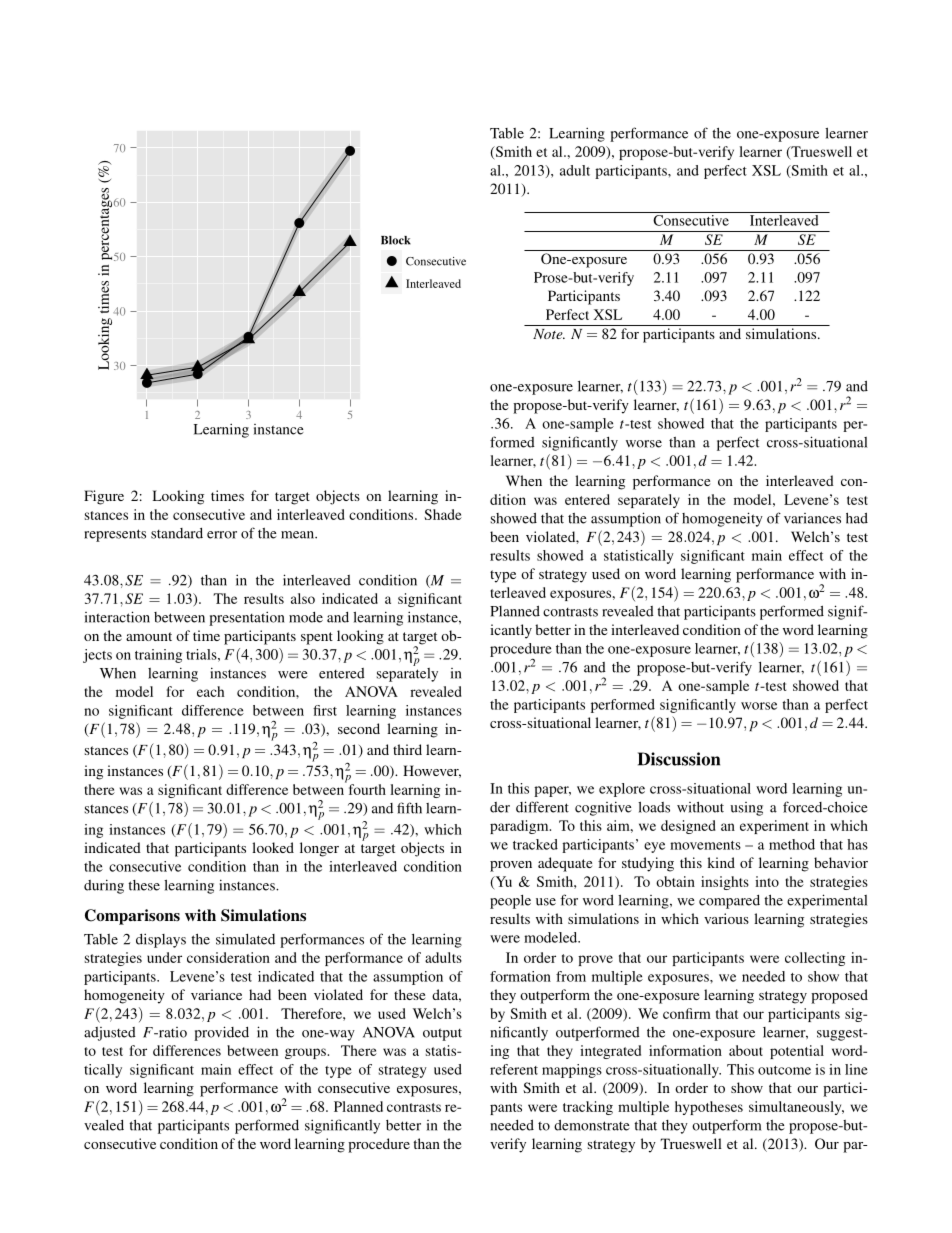 Image resolution: width=952 pixels, height=1233 pixels. I want to click on each, so click(211, 691).
